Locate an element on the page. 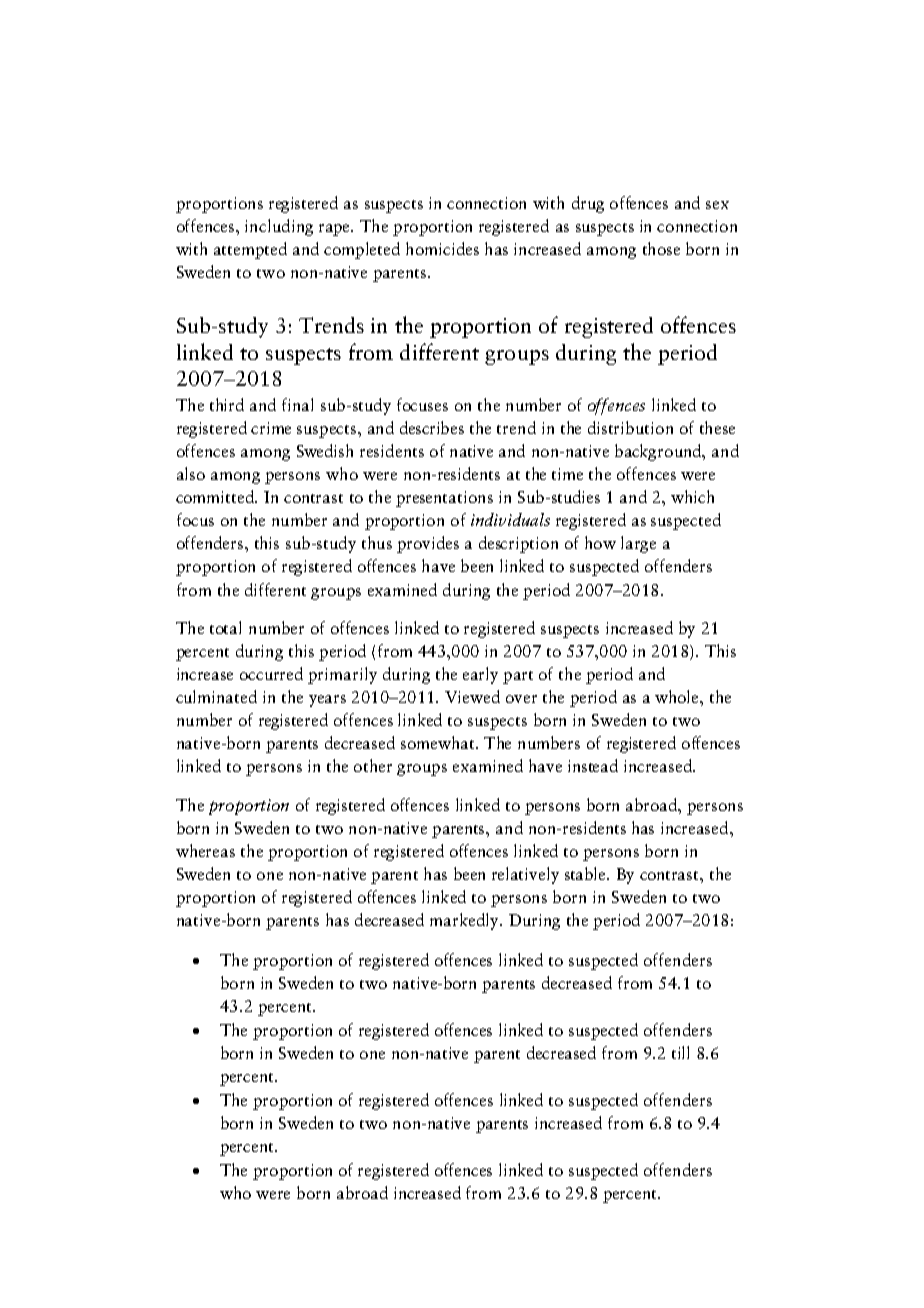 The width and height of the document is (924, 1308). whereas is located at coordinates (205, 850).
